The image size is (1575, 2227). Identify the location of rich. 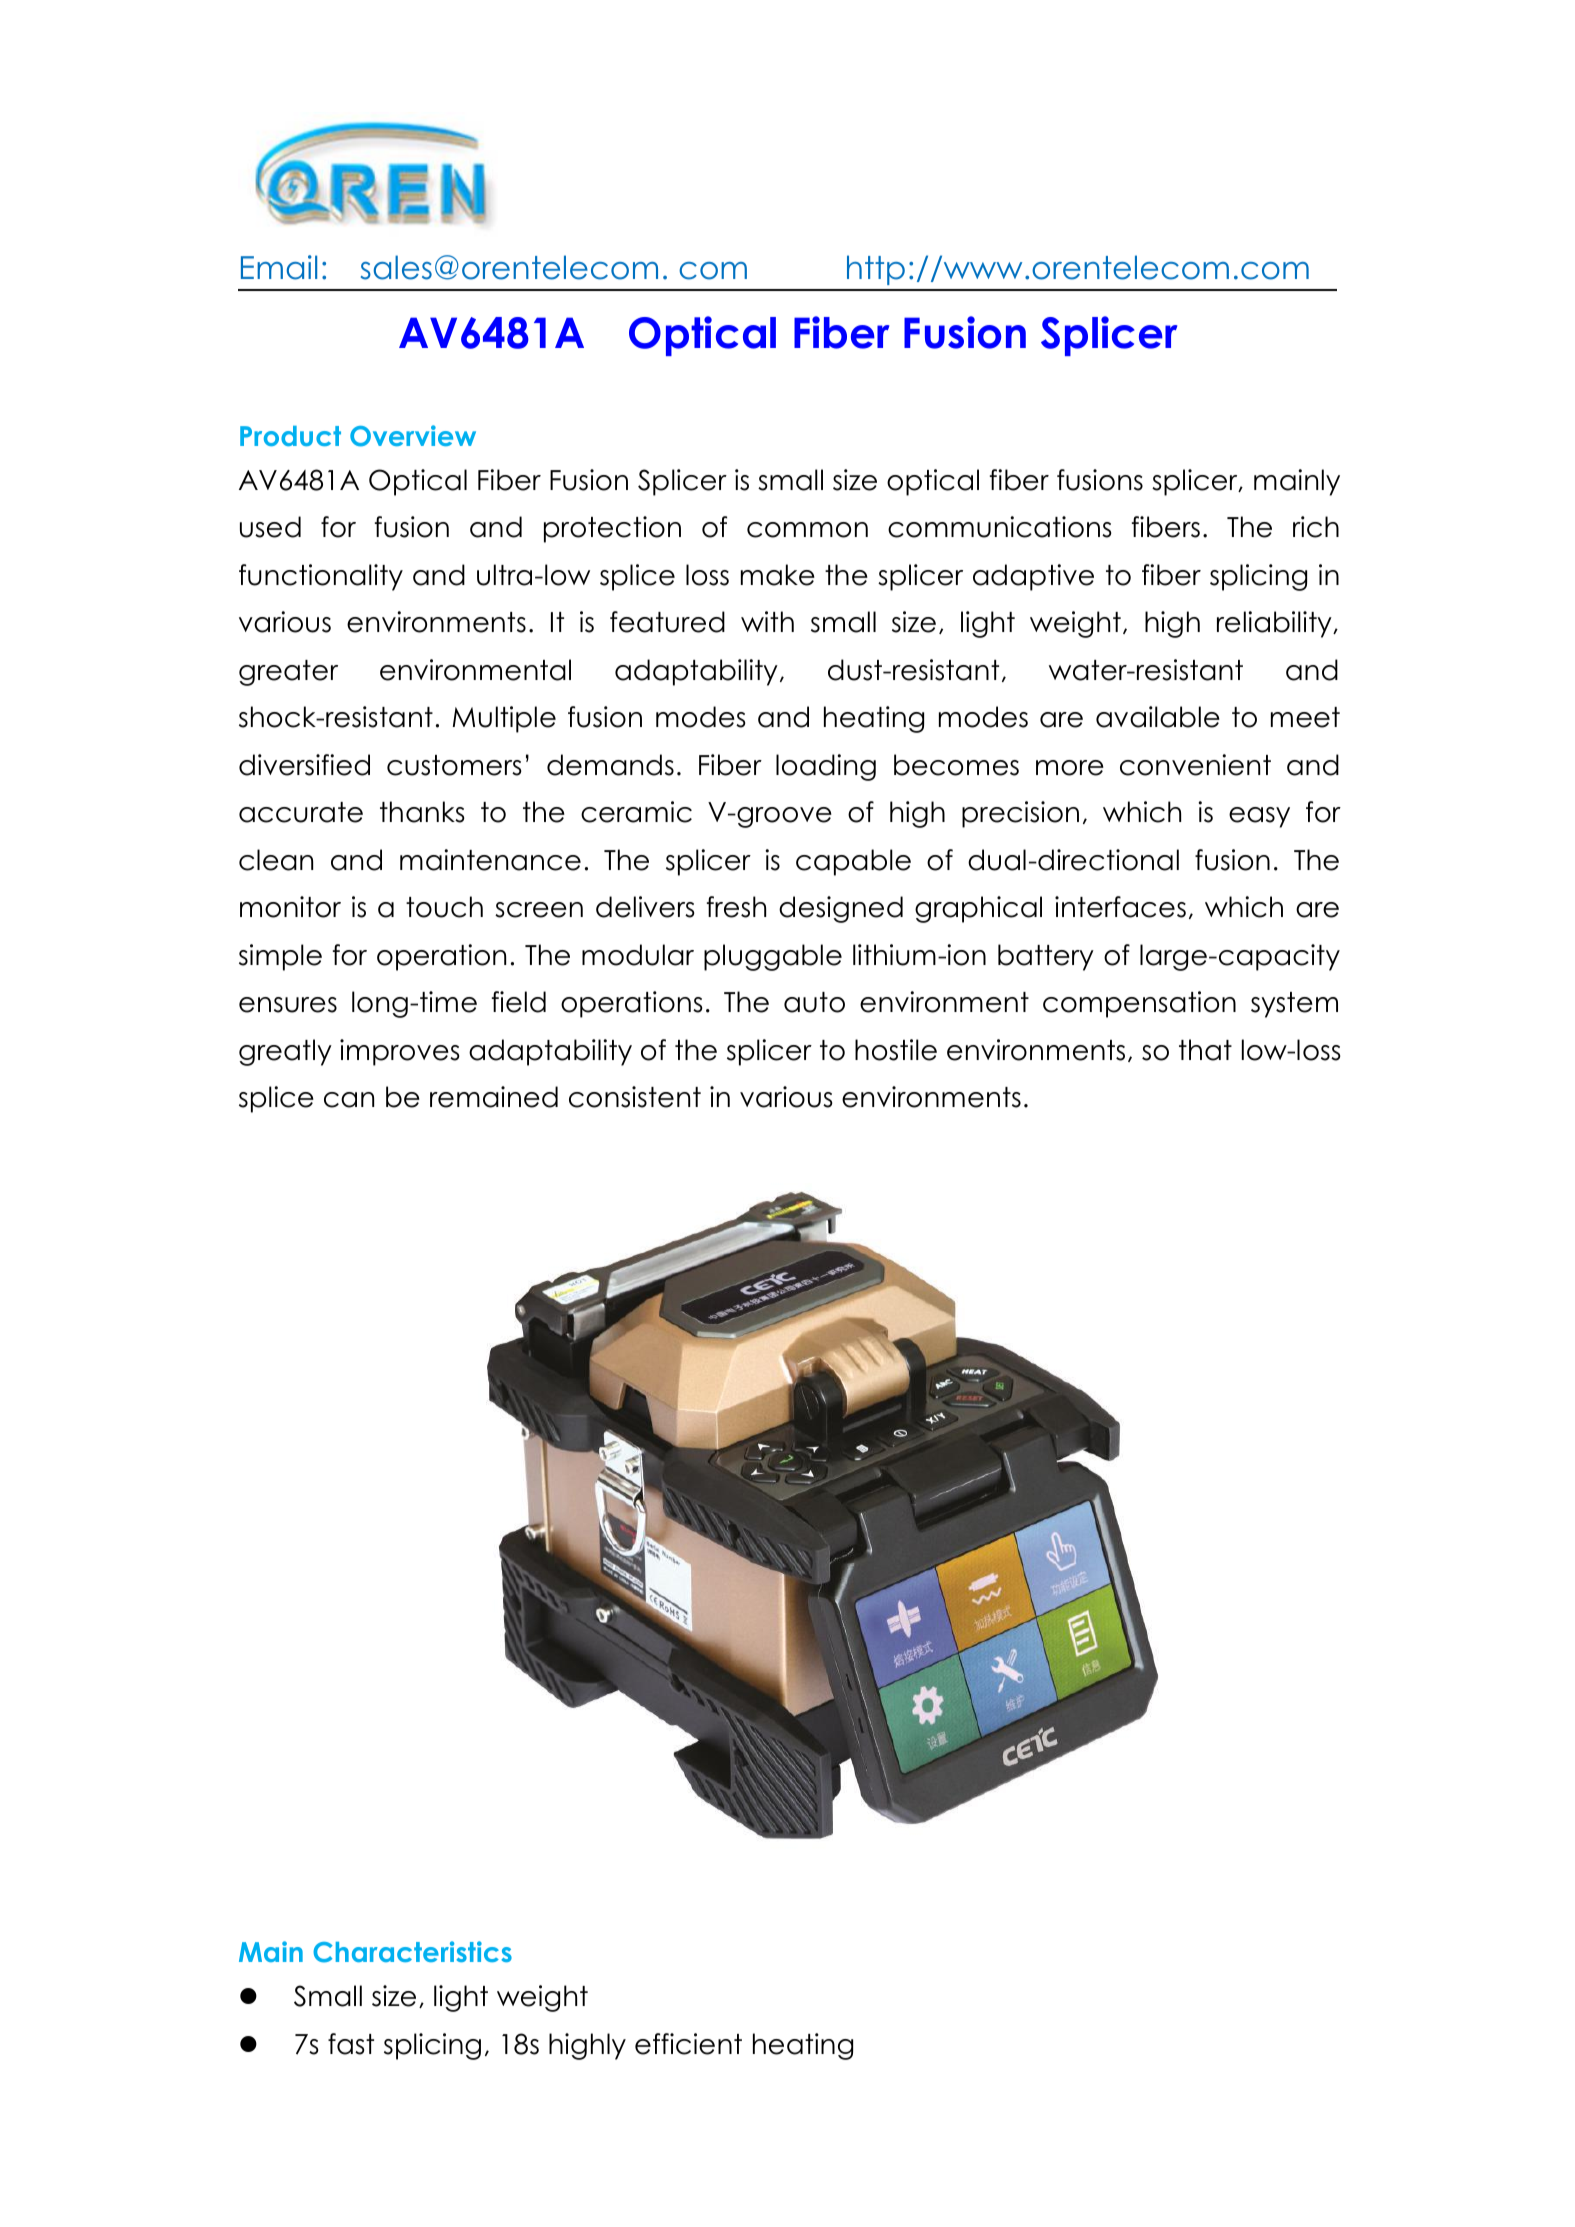
(1316, 527).
